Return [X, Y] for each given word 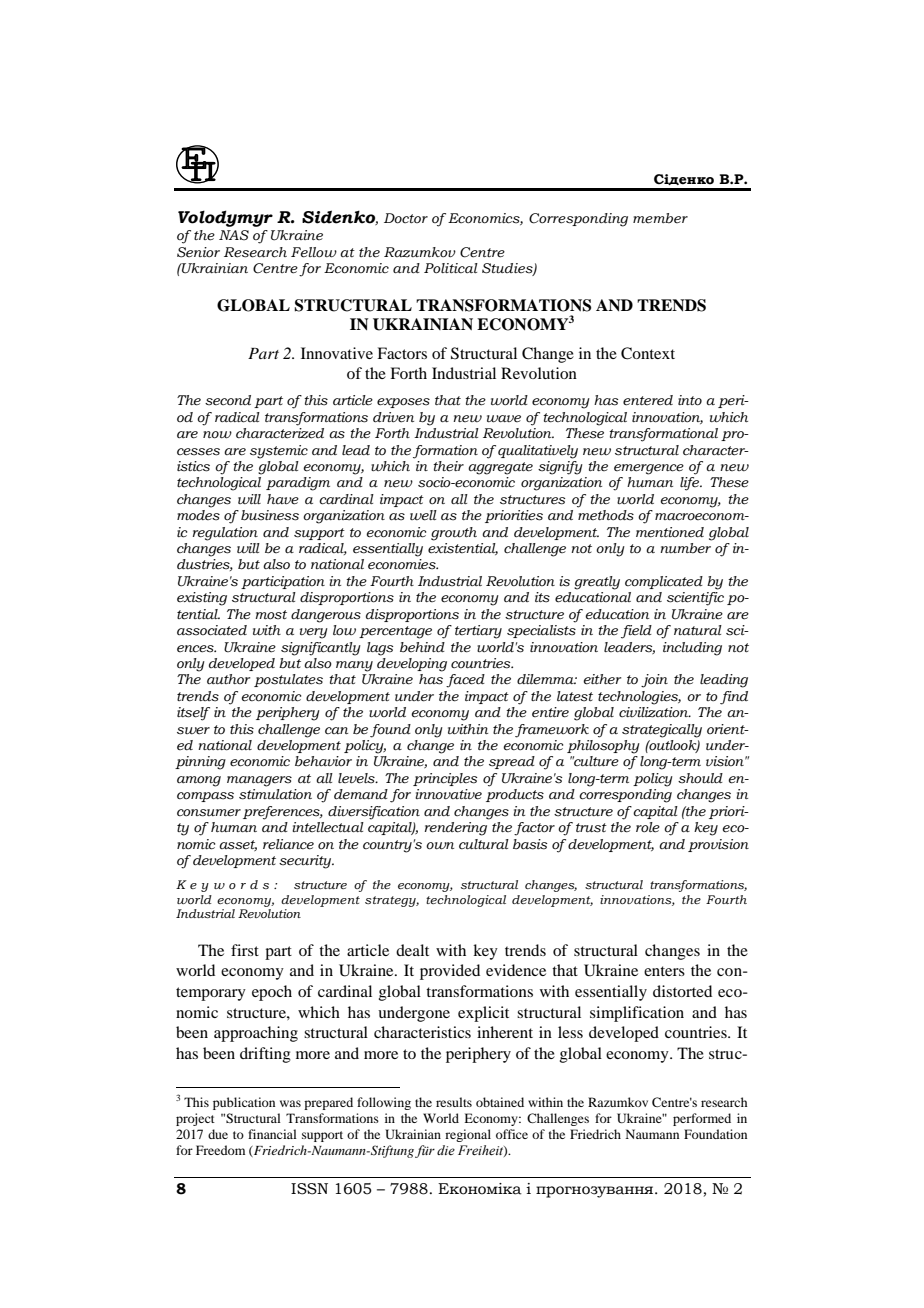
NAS [234, 235]
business [270, 515]
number [685, 548]
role [648, 827]
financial [272, 1134]
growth [454, 534]
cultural [484, 844]
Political [451, 268]
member [660, 218]
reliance [288, 844]
